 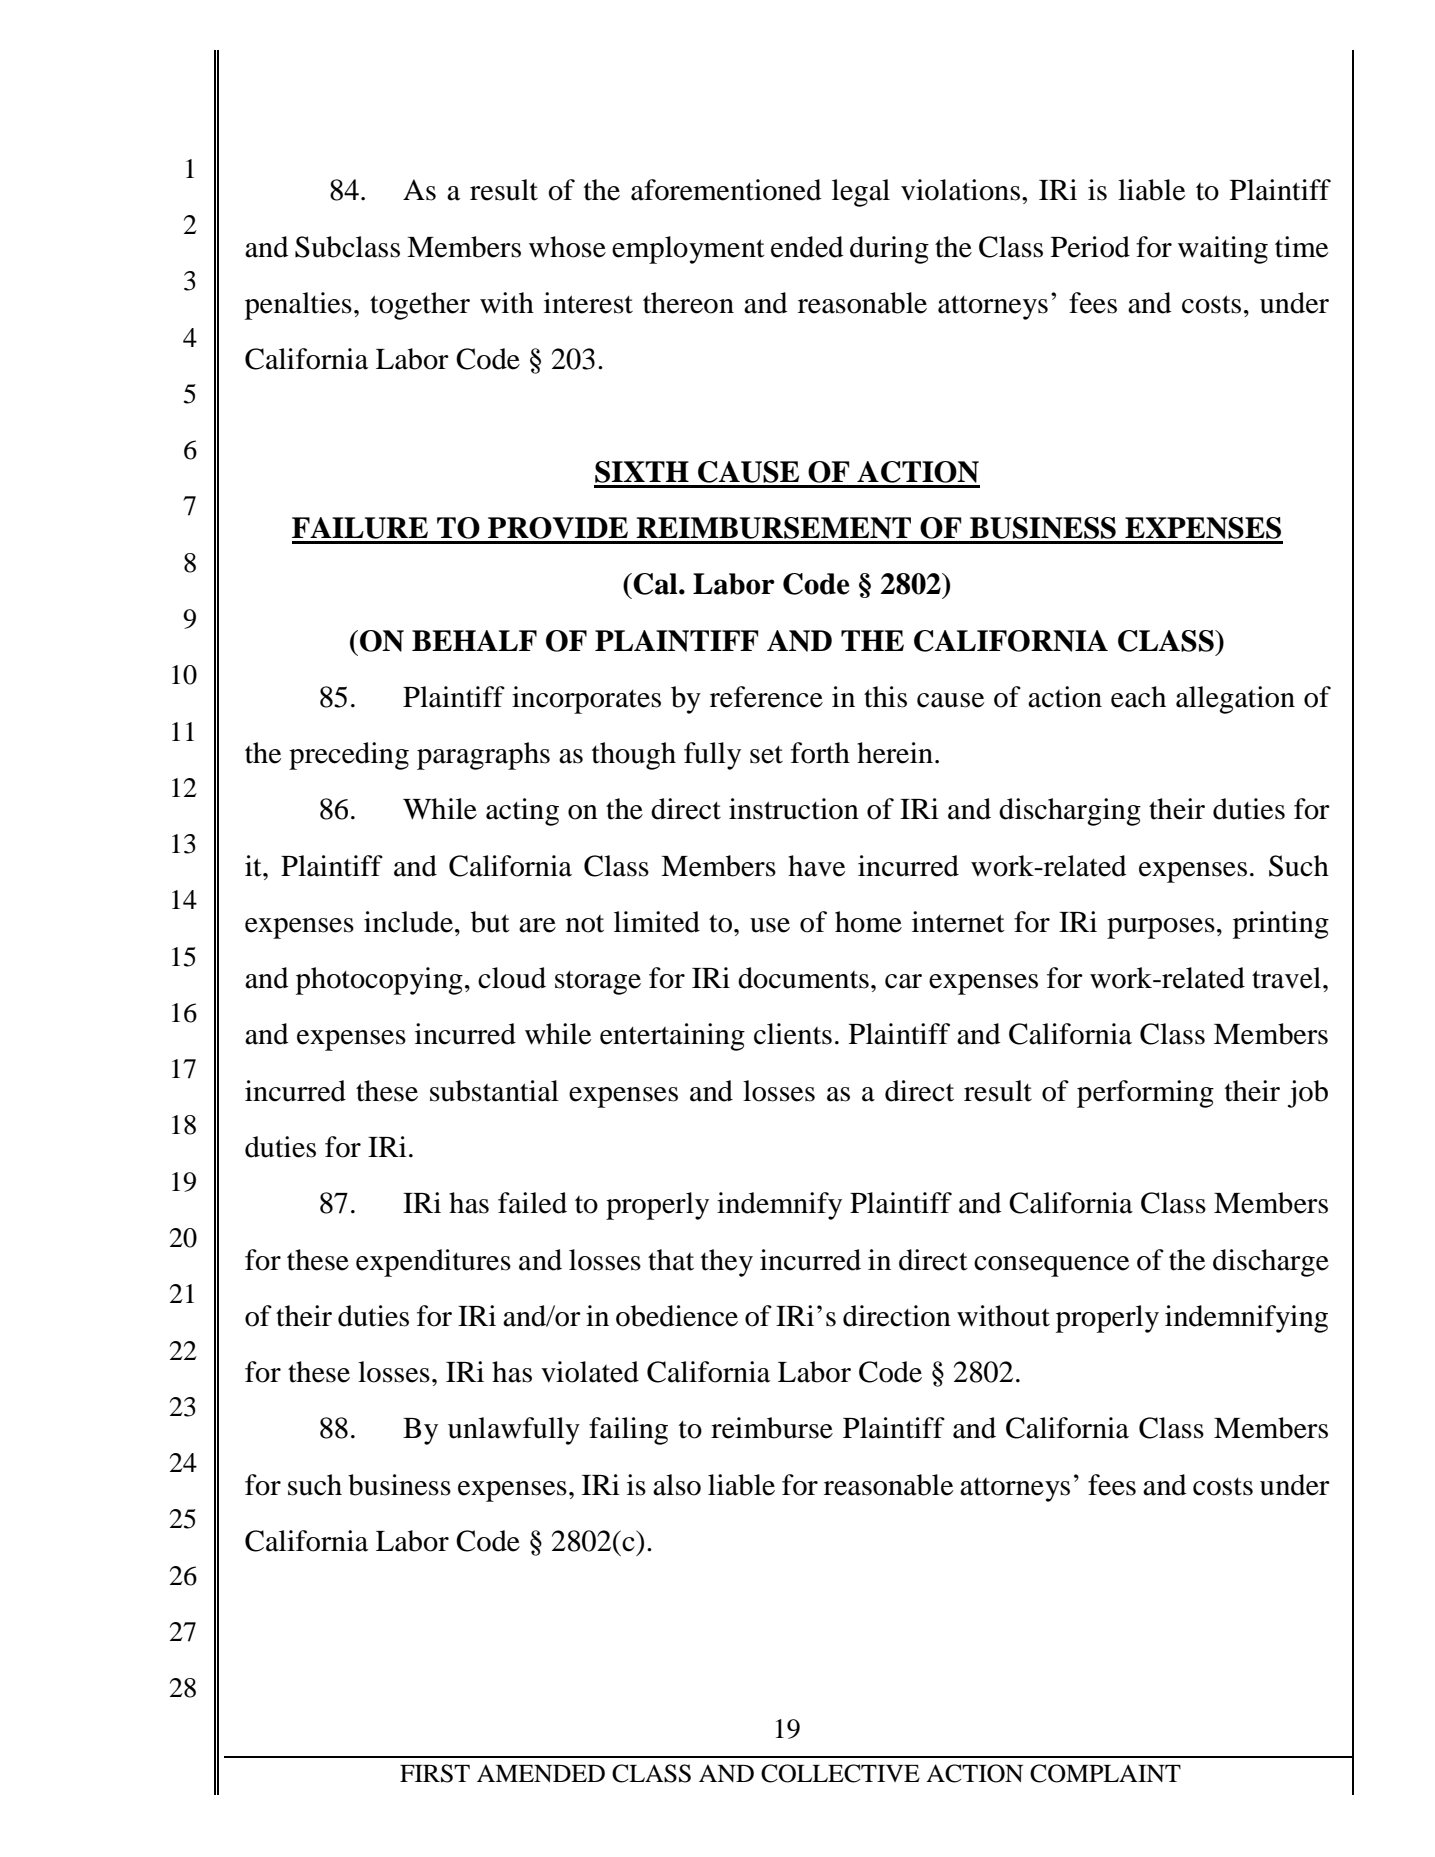 What do you see at coordinates (433, 1263) in the image?
I see `expenditures` at bounding box center [433, 1263].
